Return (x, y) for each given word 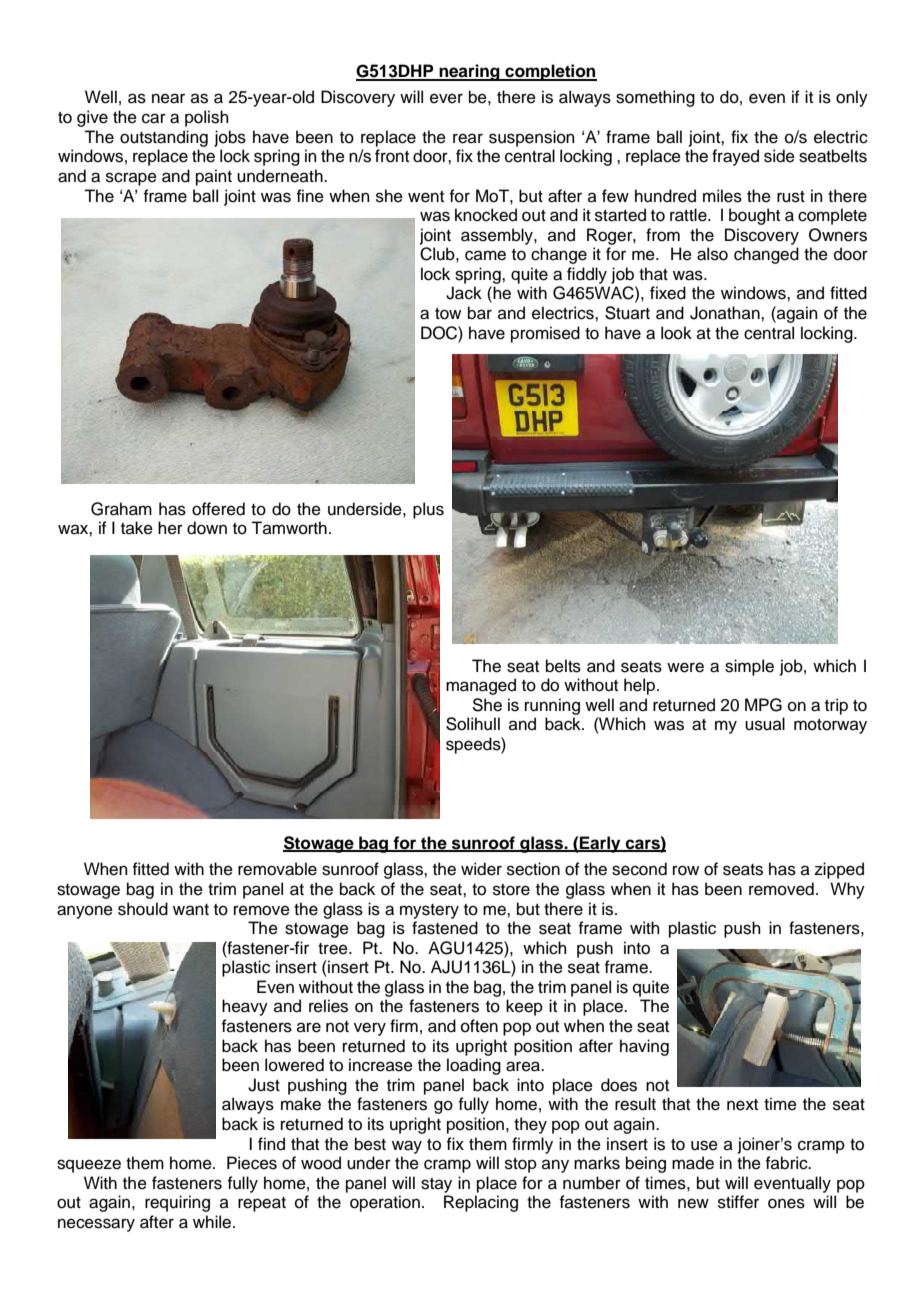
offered (218, 509)
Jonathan (726, 313)
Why (847, 890)
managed (481, 686)
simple (749, 667)
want (191, 909)
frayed (735, 157)
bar (480, 313)
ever (446, 98)
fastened (445, 928)
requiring (177, 1203)
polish (207, 118)
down (207, 528)
